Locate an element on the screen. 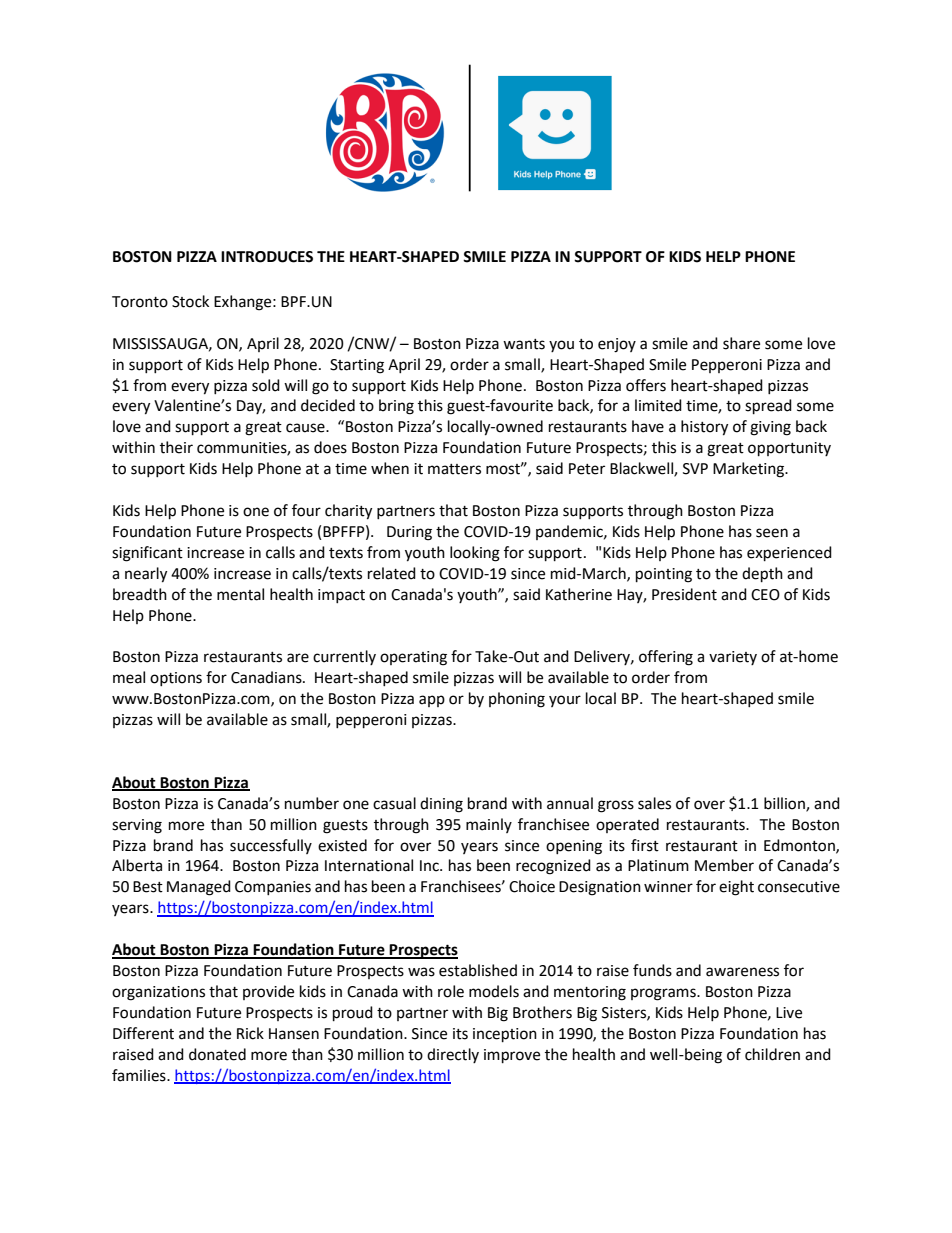 Image resolution: width=952 pixels, height=1233 pixels. operating is located at coordinates (413, 658).
